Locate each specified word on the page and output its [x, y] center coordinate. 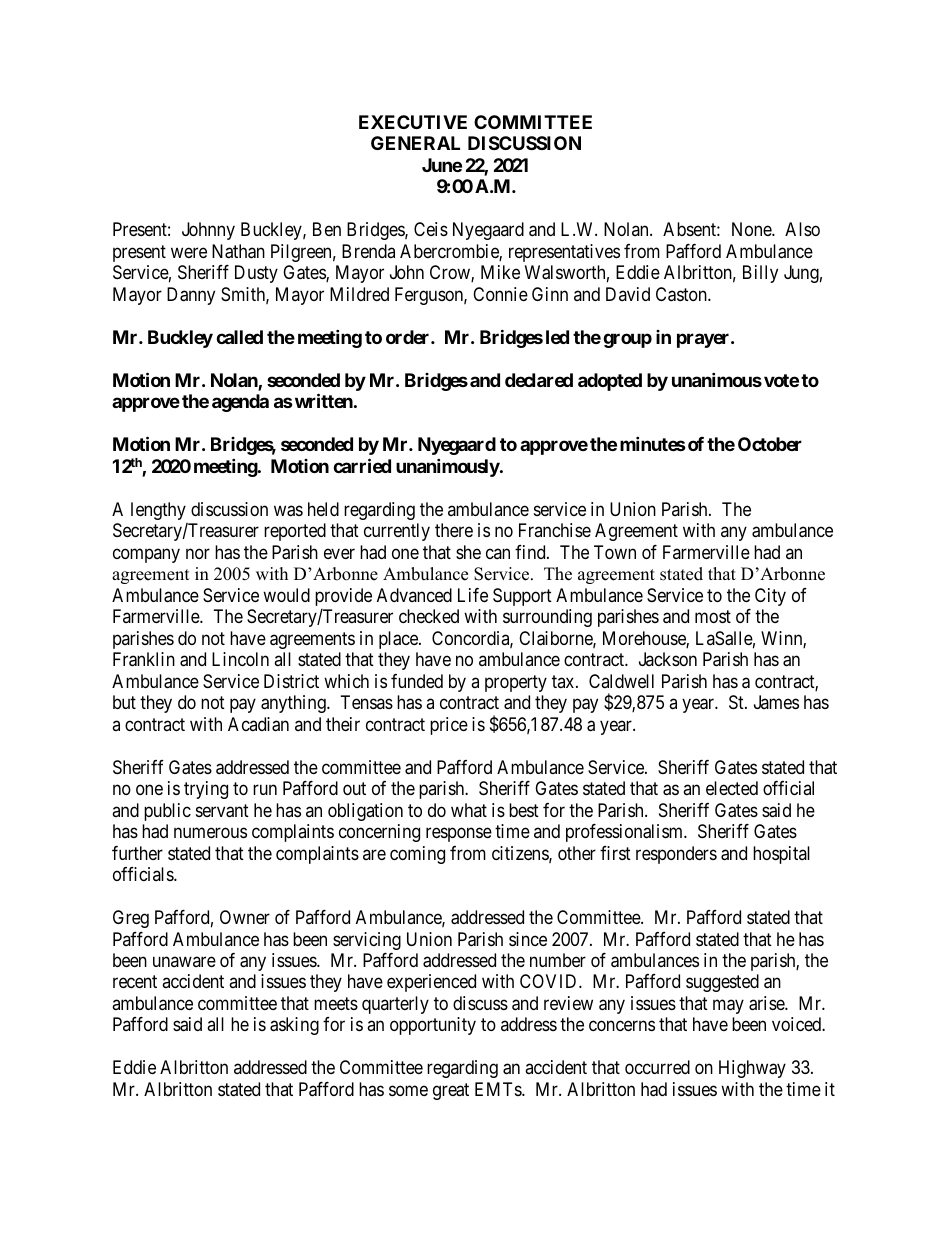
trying [206, 790]
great [451, 1091]
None [752, 229]
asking [294, 1026]
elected [732, 788]
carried [362, 465]
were [189, 252]
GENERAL [415, 143]
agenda [240, 403]
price [449, 726]
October [770, 444]
